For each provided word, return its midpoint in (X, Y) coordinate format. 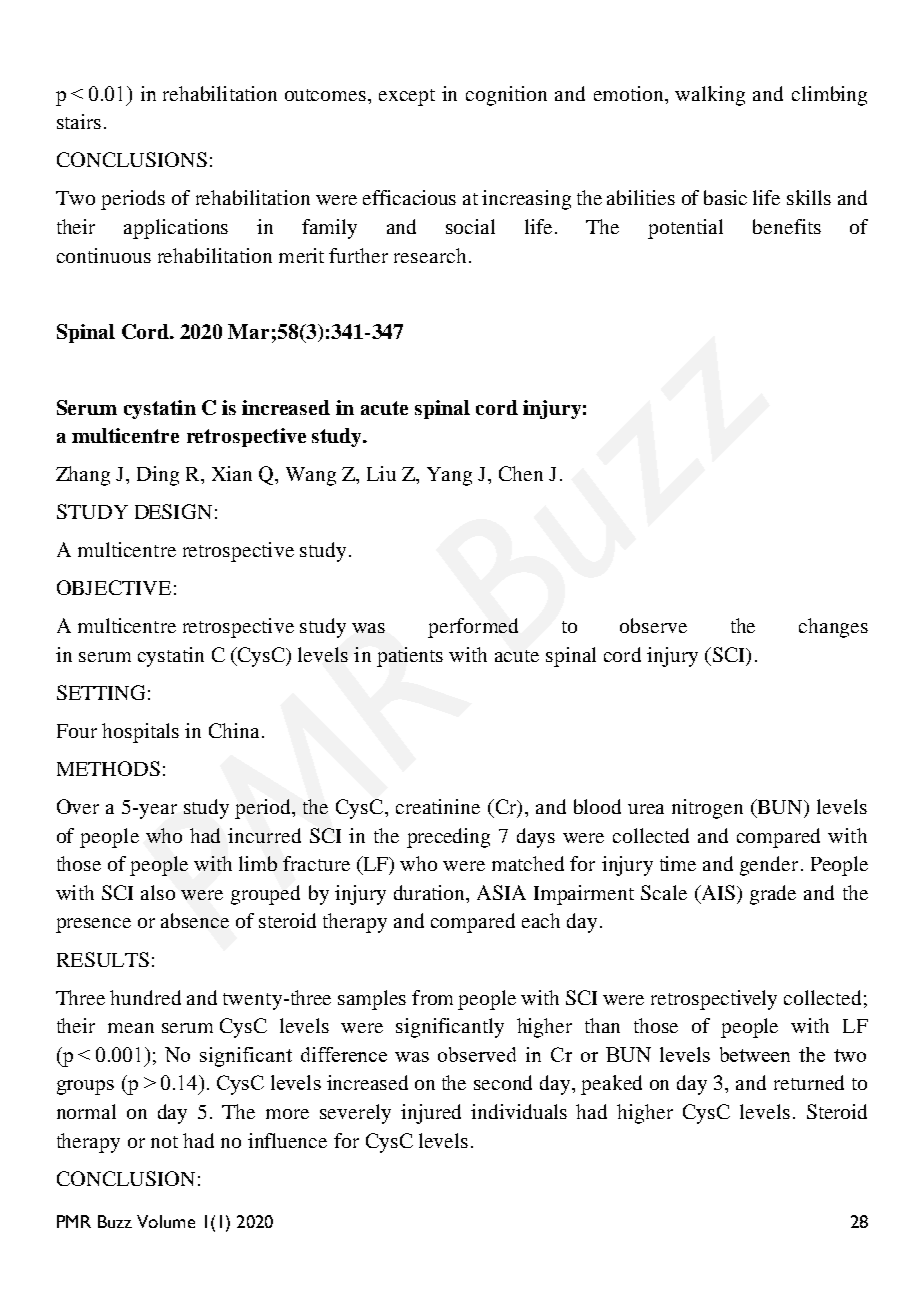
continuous (104, 255)
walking (710, 96)
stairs (79, 121)
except (407, 97)
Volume (166, 1221)
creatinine (438, 806)
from (432, 997)
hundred (145, 997)
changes (833, 628)
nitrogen (707, 809)
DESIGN (173, 511)
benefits (787, 226)
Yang (449, 476)
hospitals (140, 733)
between (755, 1054)
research (430, 255)
